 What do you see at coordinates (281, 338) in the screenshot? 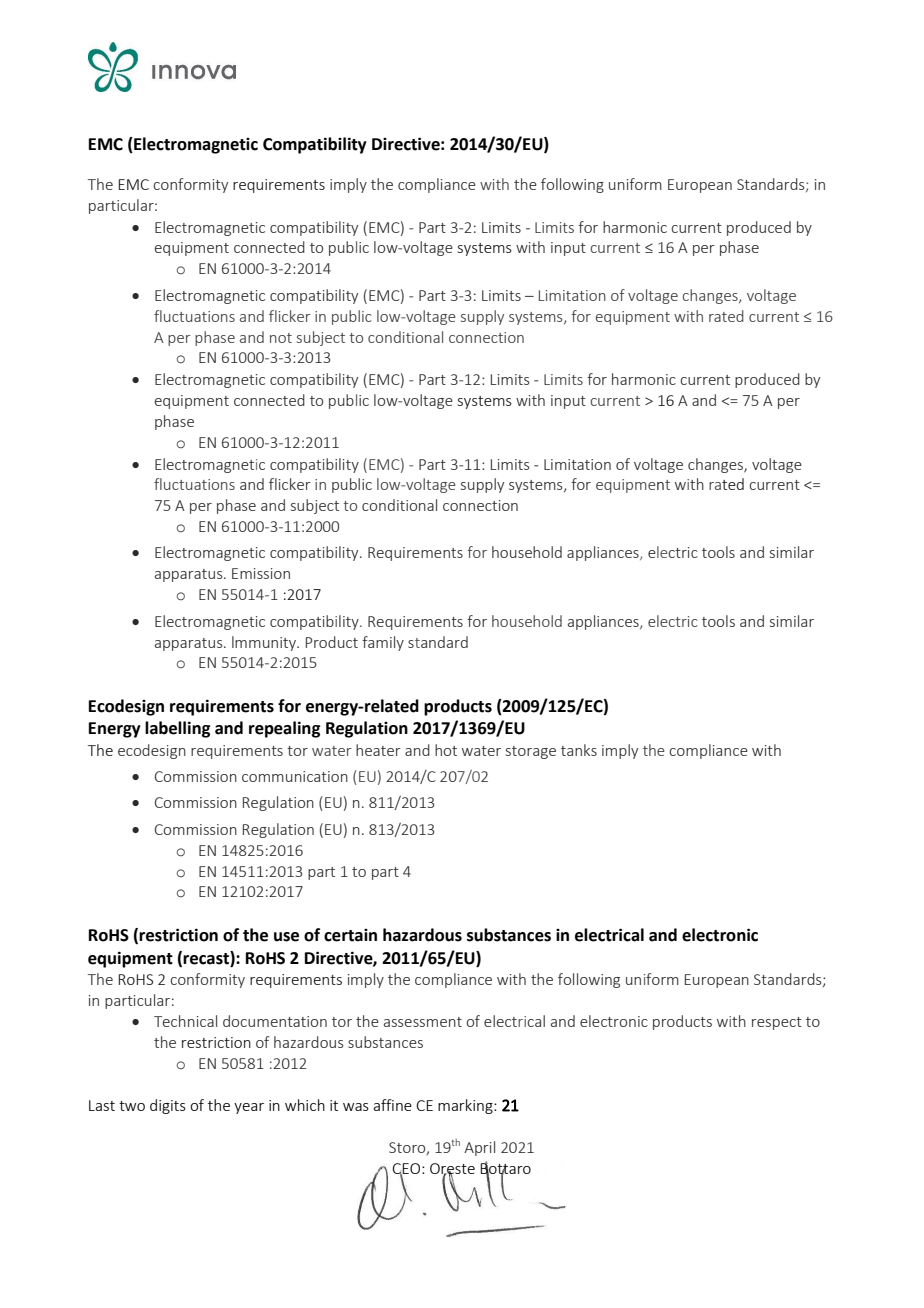
I see `not` at bounding box center [281, 338].
